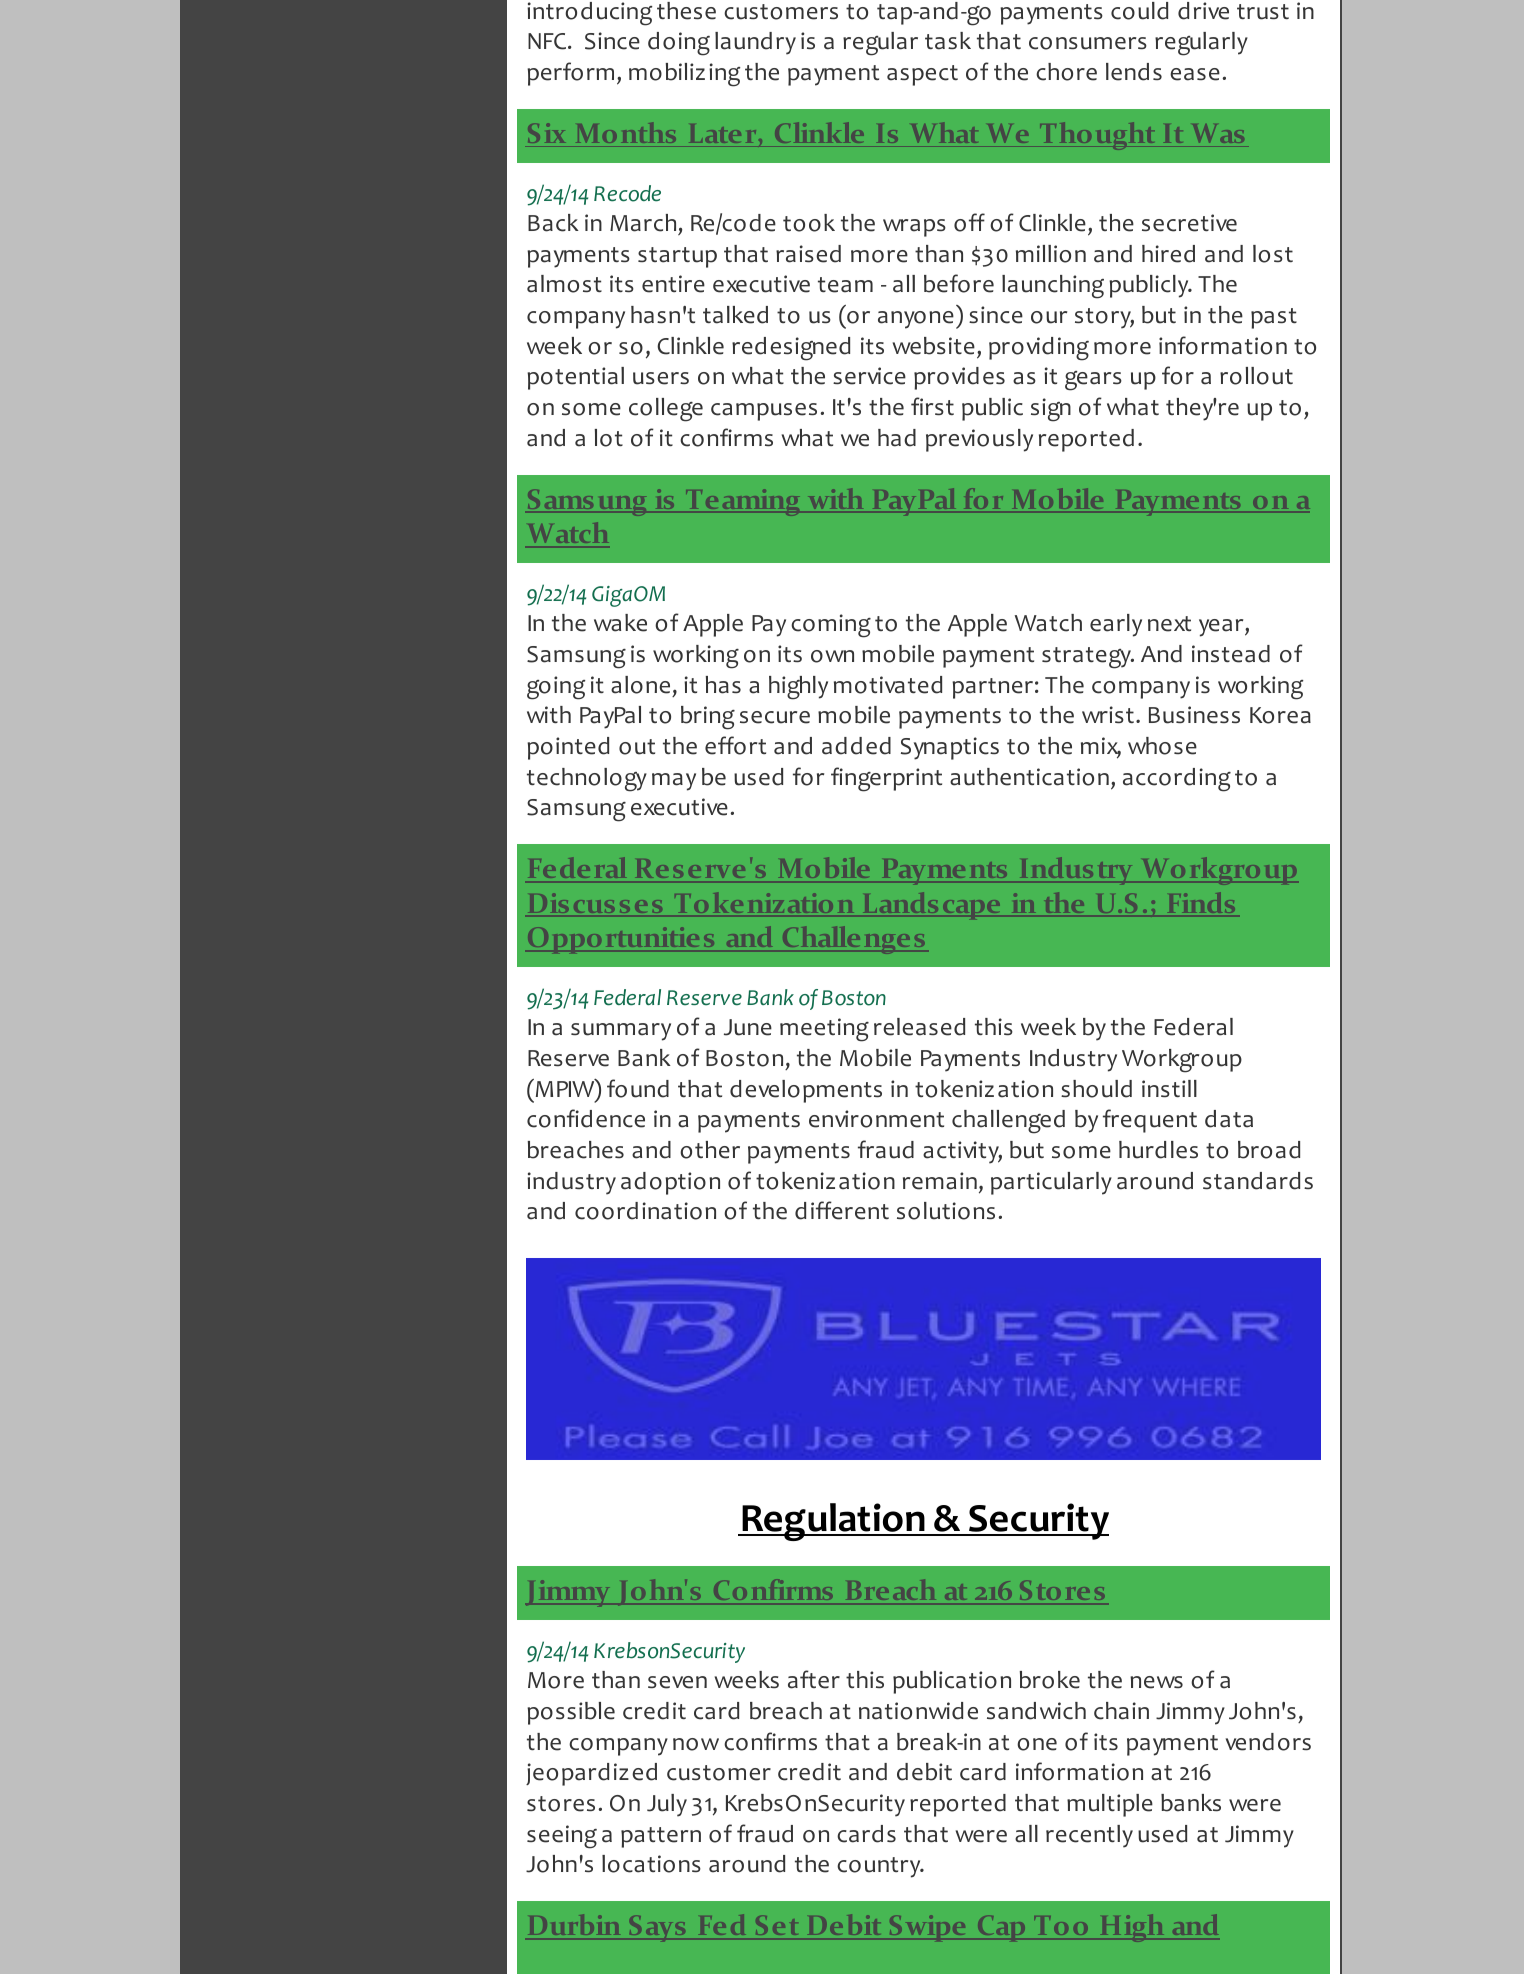  What do you see at coordinates (824, 1030) in the screenshot?
I see `meeting` at bounding box center [824, 1030].
